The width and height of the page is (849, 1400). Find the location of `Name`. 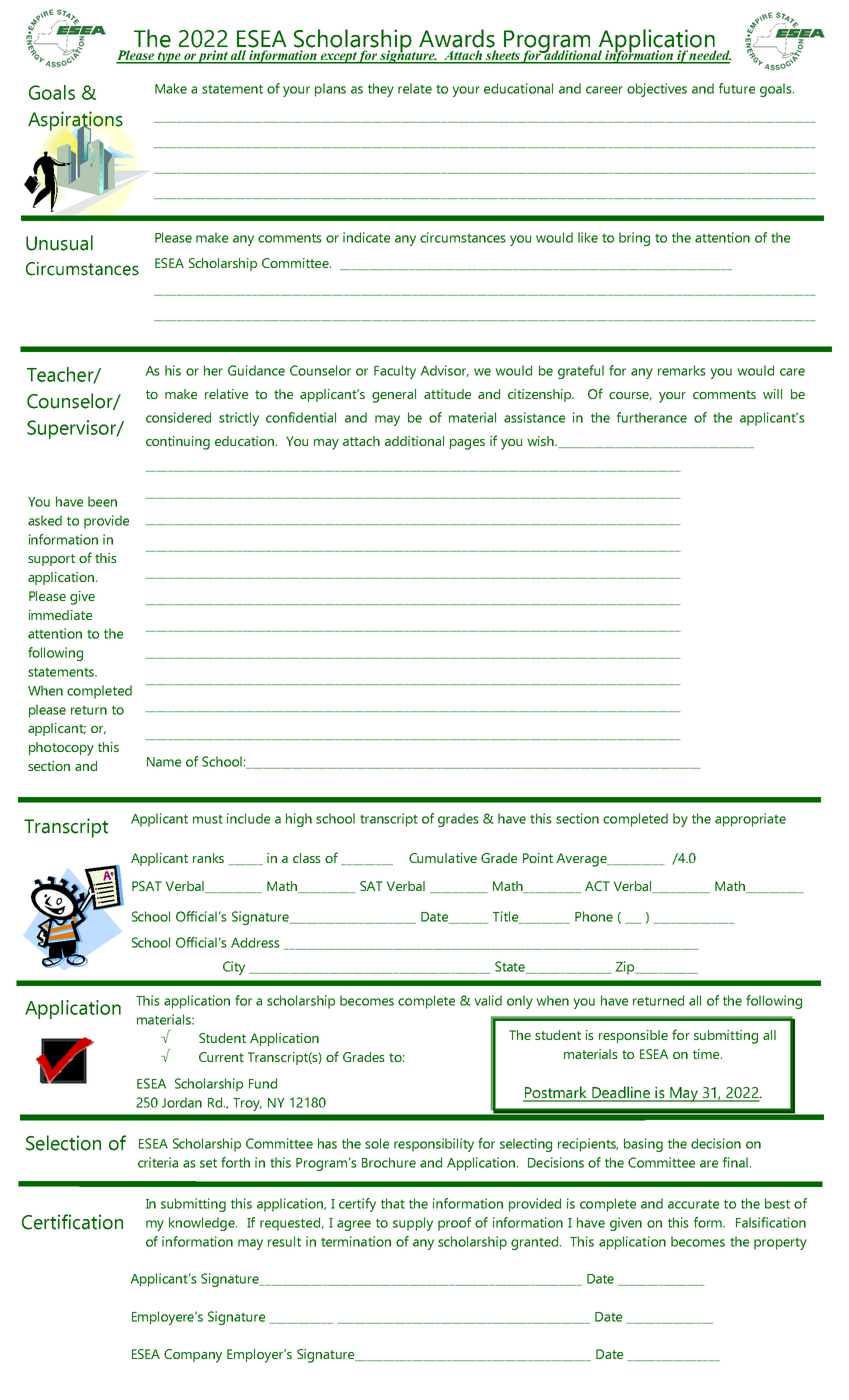

Name is located at coordinates (164, 762).
